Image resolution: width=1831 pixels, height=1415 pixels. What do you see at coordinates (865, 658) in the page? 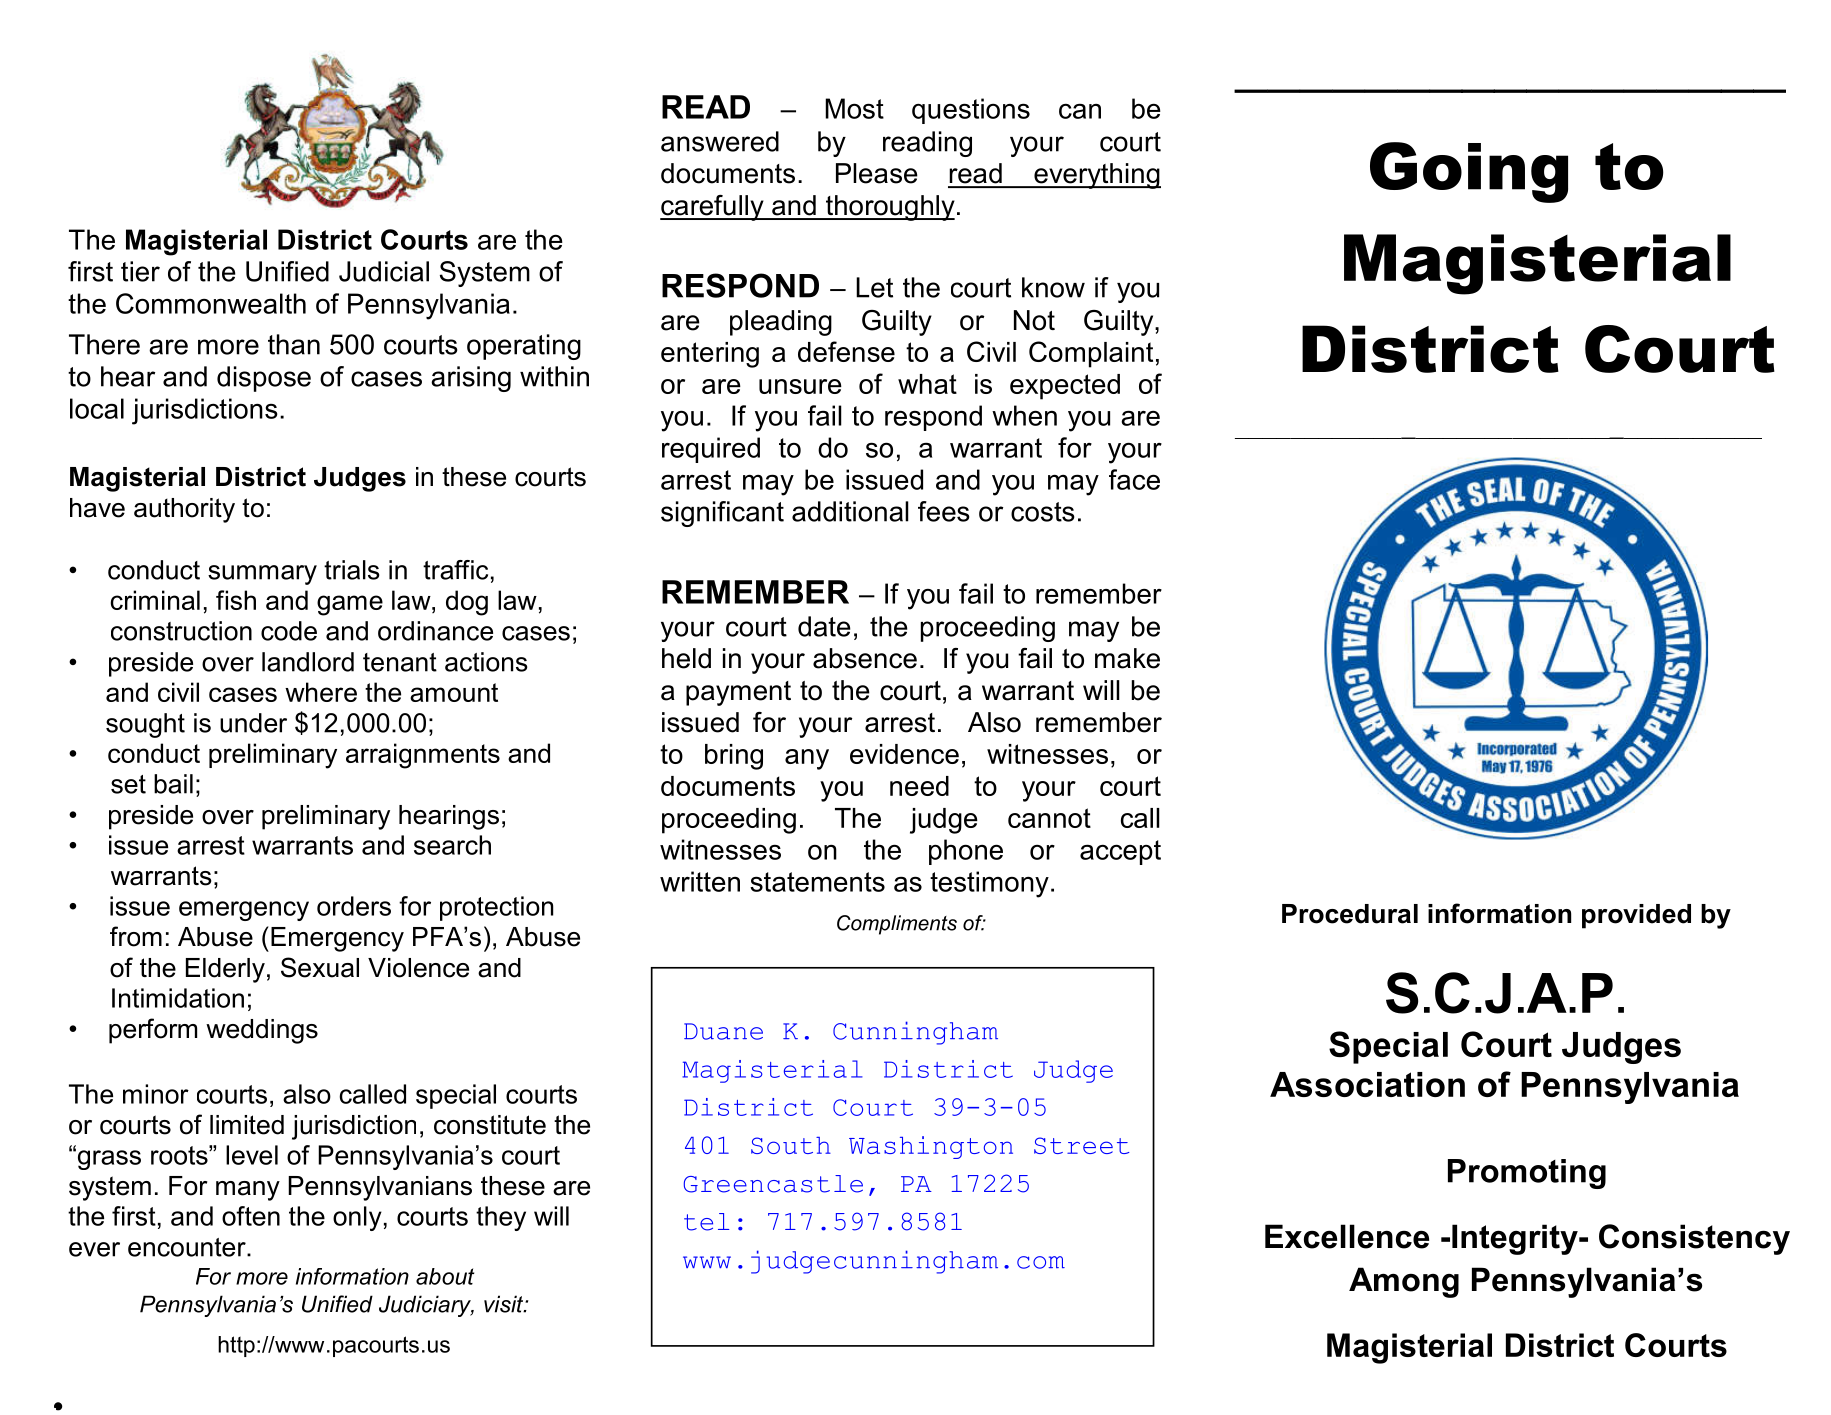
I see `absence` at bounding box center [865, 658].
